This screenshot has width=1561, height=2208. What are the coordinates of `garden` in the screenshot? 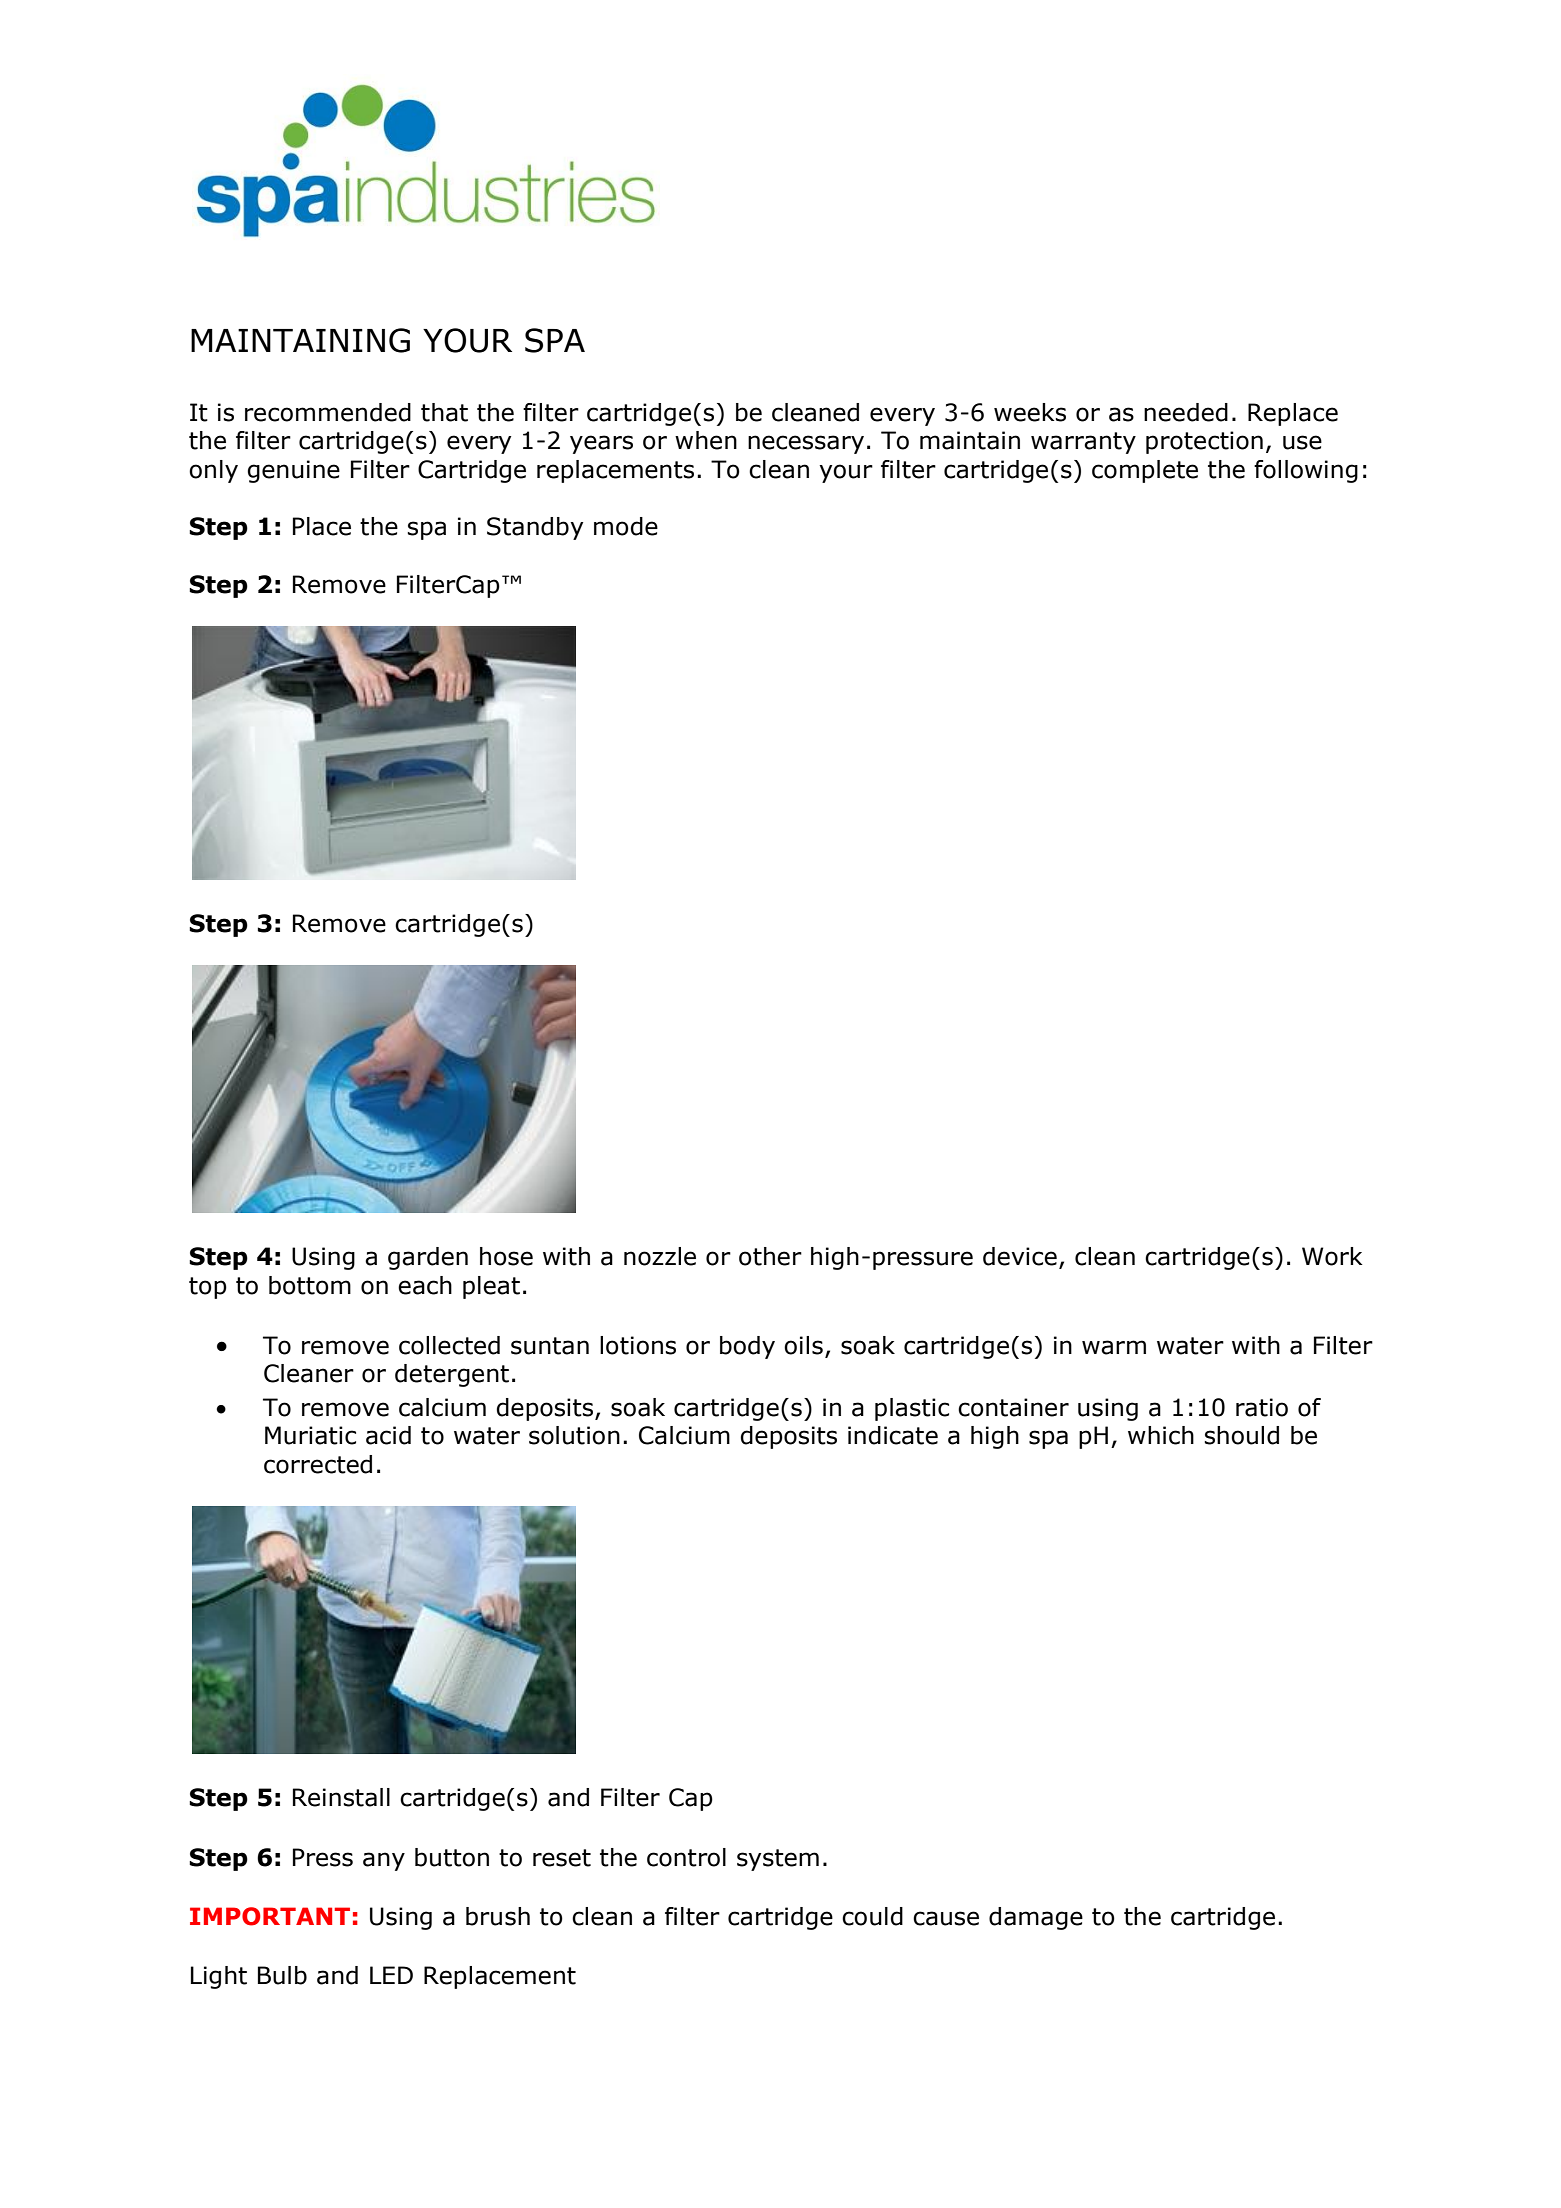 It's located at (428, 1258).
